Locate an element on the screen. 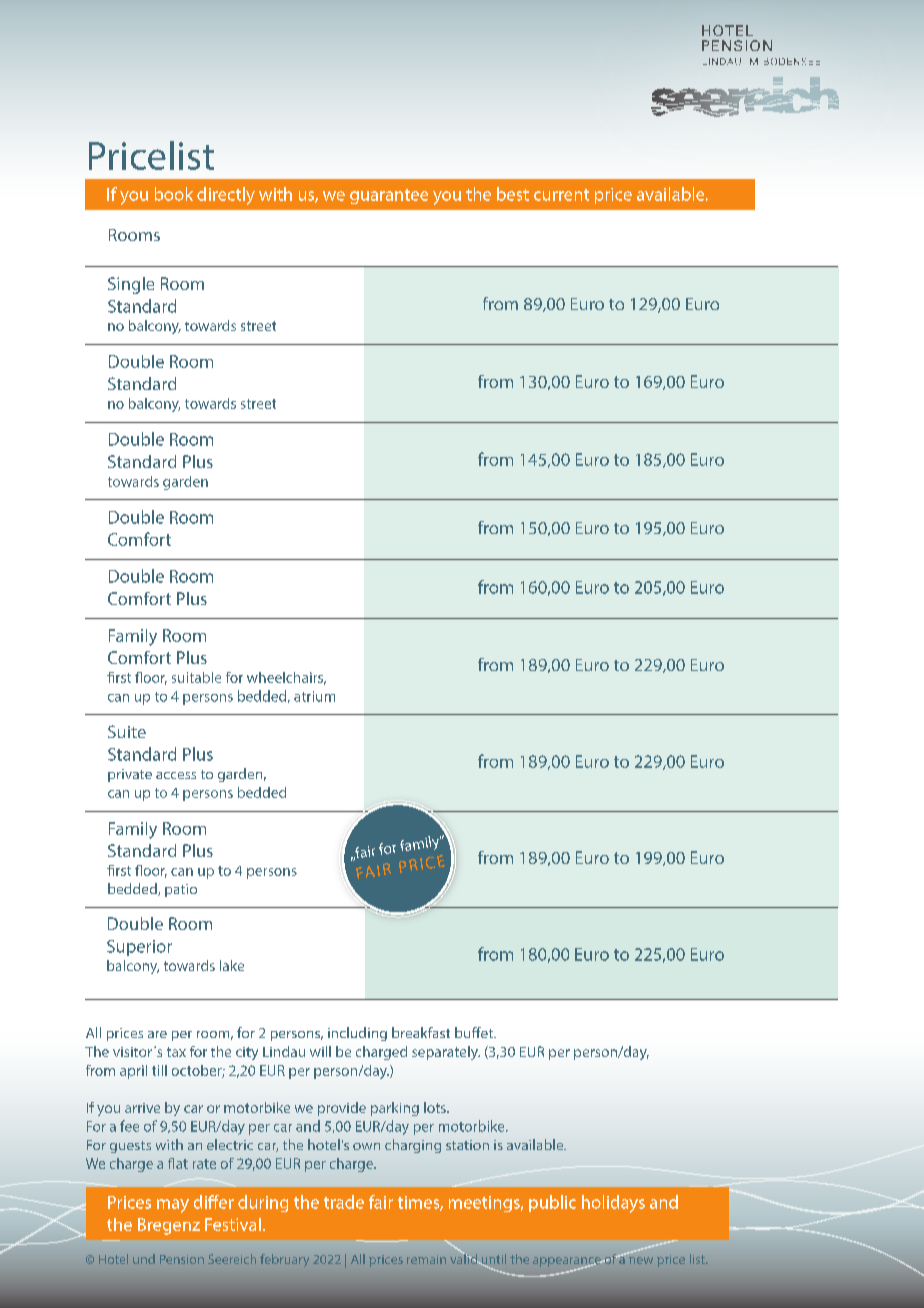  best is located at coordinates (513, 194).
